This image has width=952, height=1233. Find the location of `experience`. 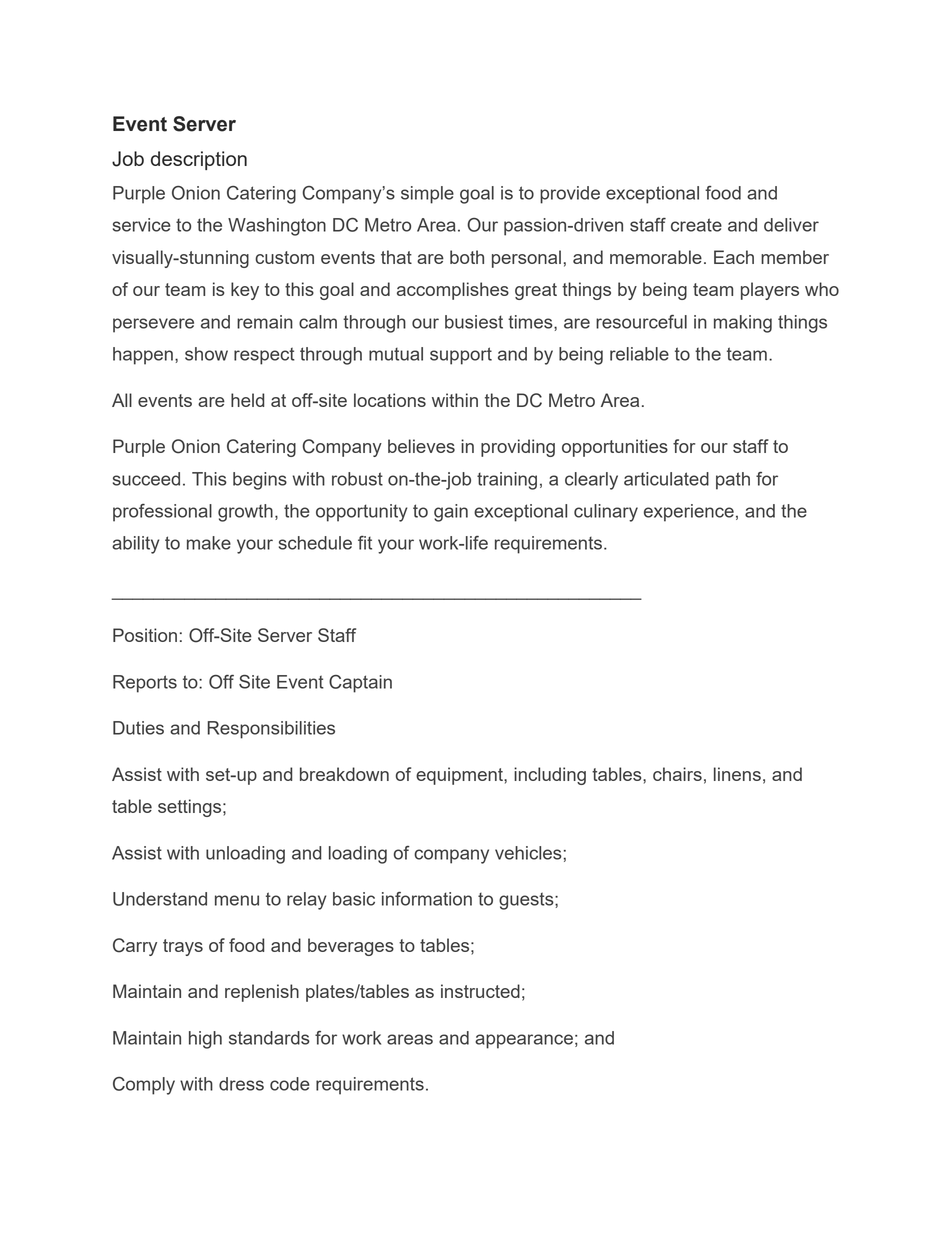

experience is located at coordinates (689, 513).
